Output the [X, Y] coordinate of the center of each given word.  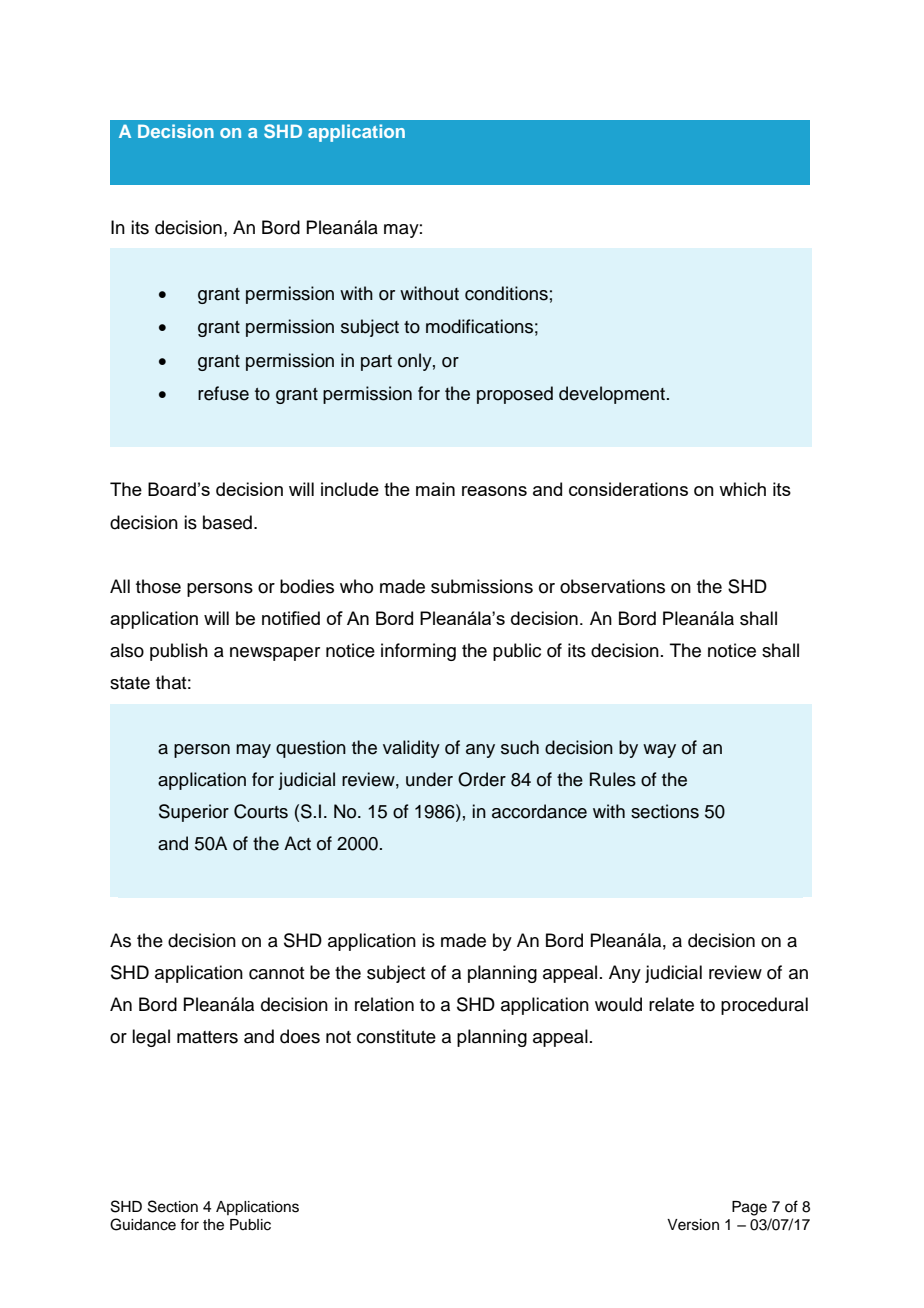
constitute [396, 1036]
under [429, 779]
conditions [506, 293]
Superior [194, 813]
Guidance [143, 1224]
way [659, 751]
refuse [223, 393]
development [613, 395]
